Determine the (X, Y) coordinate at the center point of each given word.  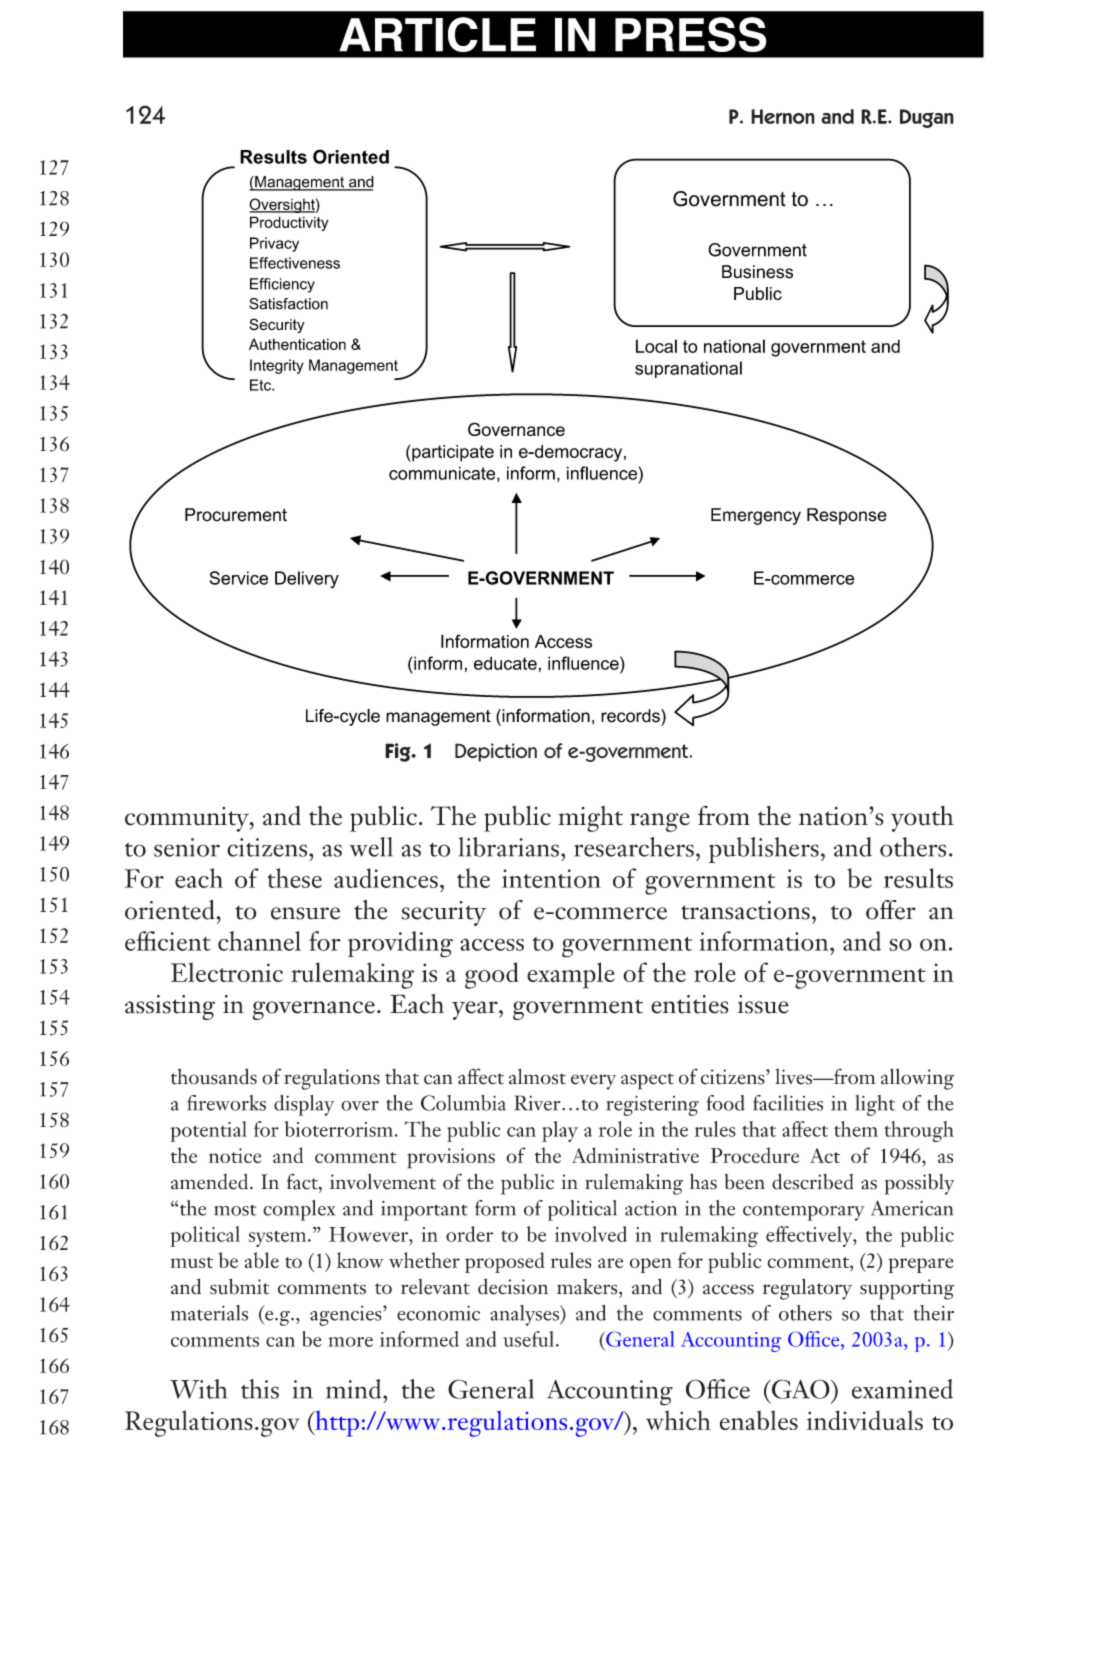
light (875, 1105)
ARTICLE (437, 34)
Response (847, 516)
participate (452, 453)
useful (528, 1339)
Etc (261, 385)
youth (922, 819)
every (593, 1082)
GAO (801, 1389)
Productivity (289, 223)
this (260, 1389)
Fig (399, 752)
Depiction (496, 752)
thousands (214, 1076)
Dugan (927, 118)
